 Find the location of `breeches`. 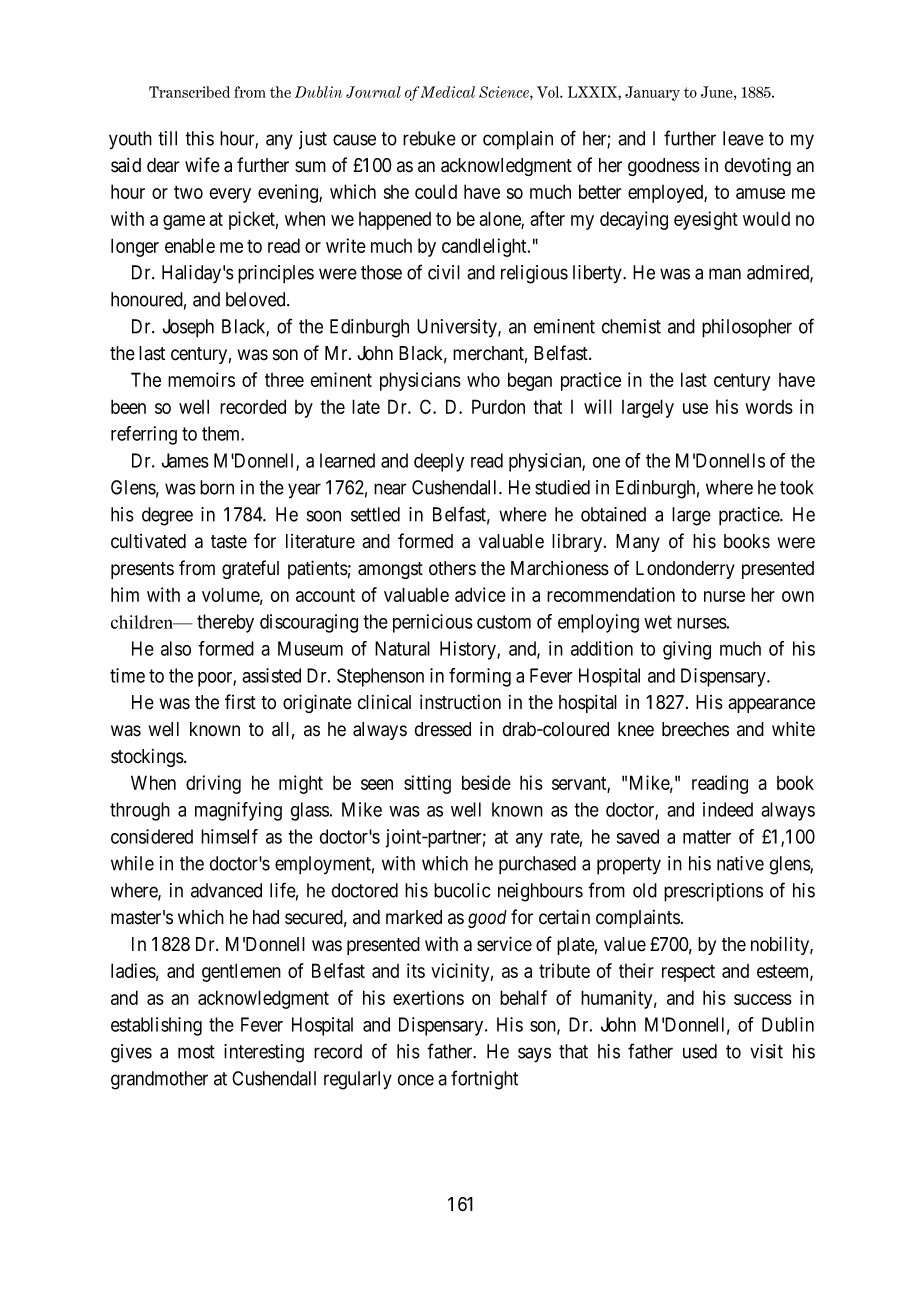

breeches is located at coordinates (695, 729).
